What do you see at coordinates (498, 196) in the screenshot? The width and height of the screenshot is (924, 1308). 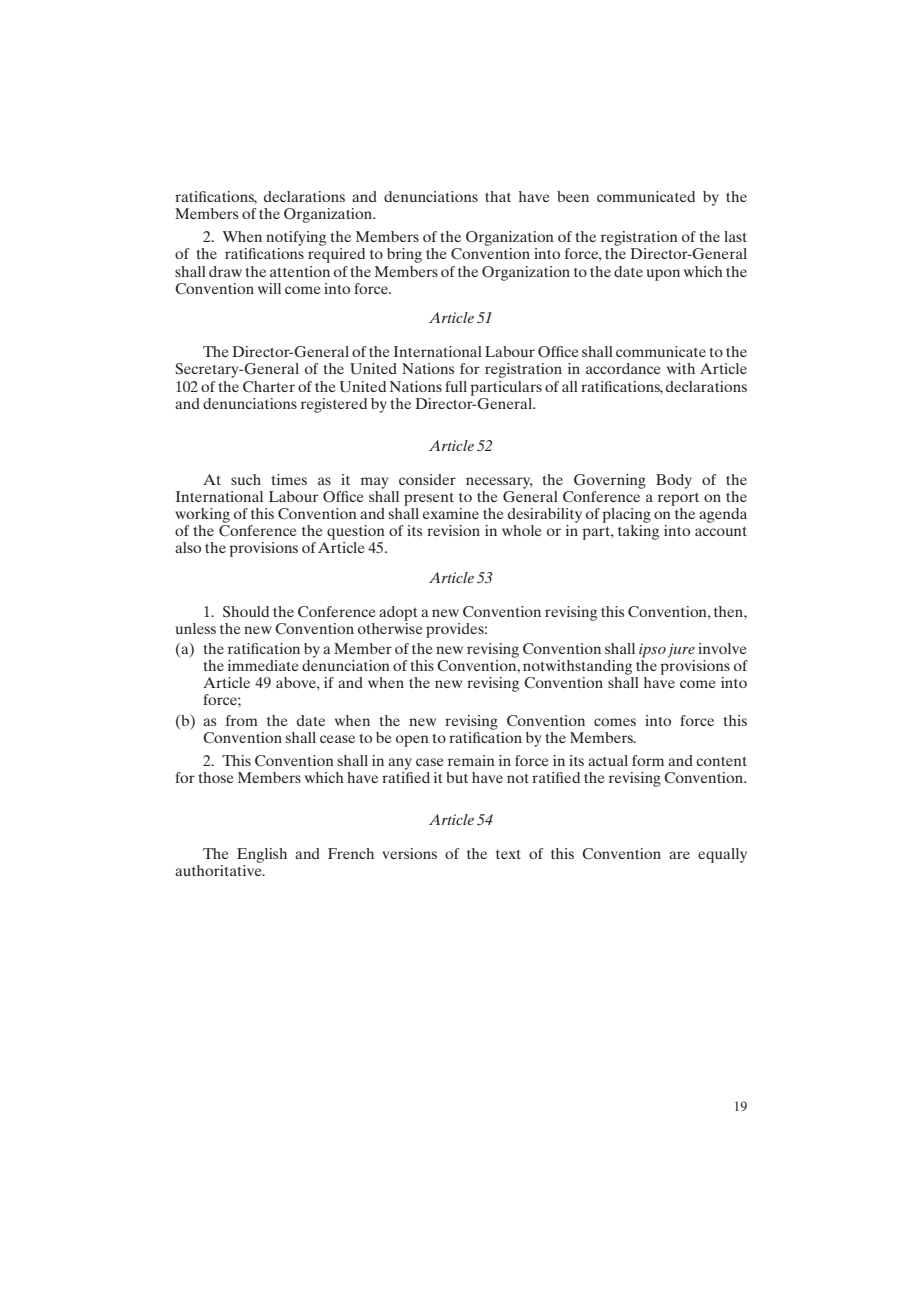 I see `that` at bounding box center [498, 196].
